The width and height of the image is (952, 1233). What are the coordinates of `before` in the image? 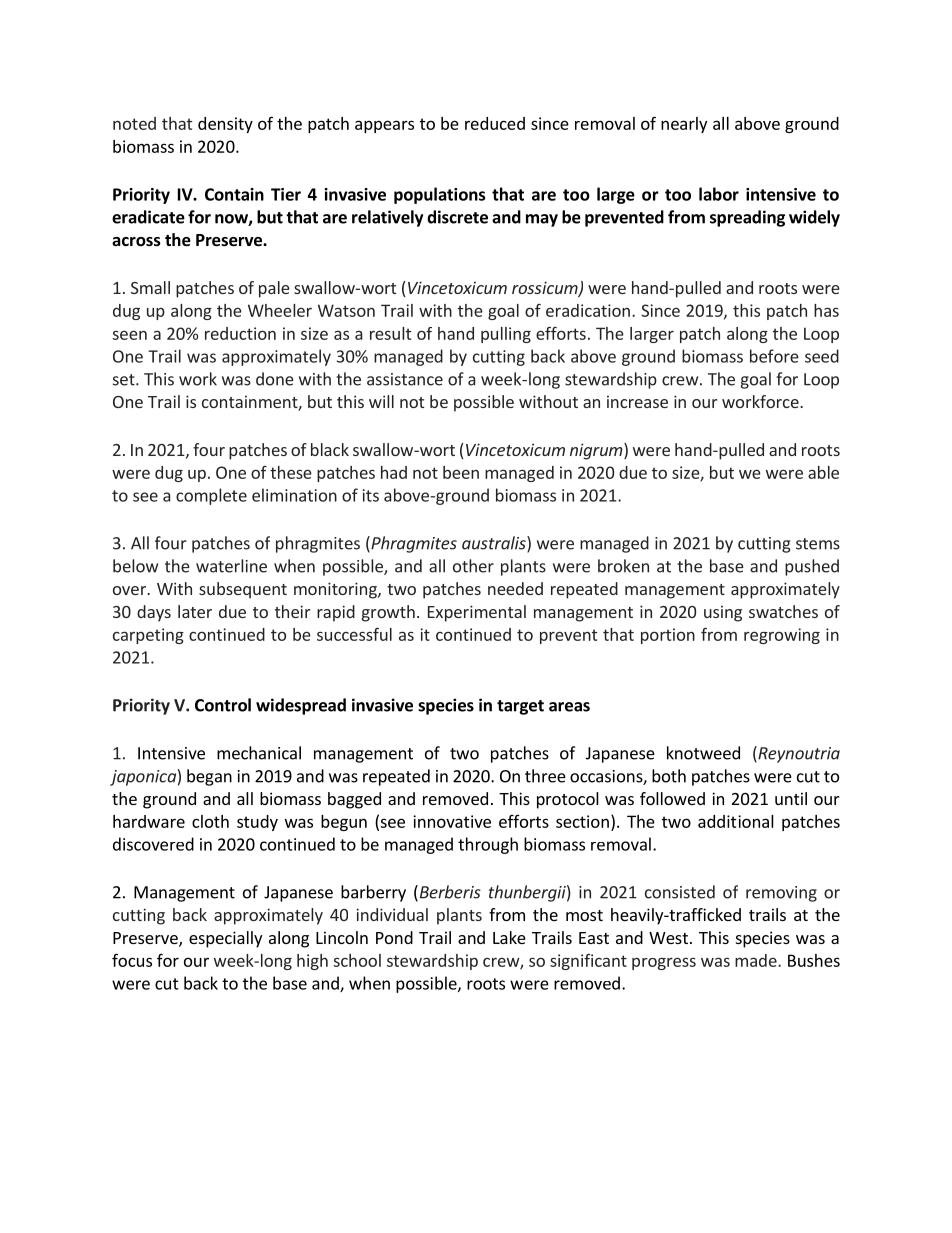 It's located at (774, 356).
